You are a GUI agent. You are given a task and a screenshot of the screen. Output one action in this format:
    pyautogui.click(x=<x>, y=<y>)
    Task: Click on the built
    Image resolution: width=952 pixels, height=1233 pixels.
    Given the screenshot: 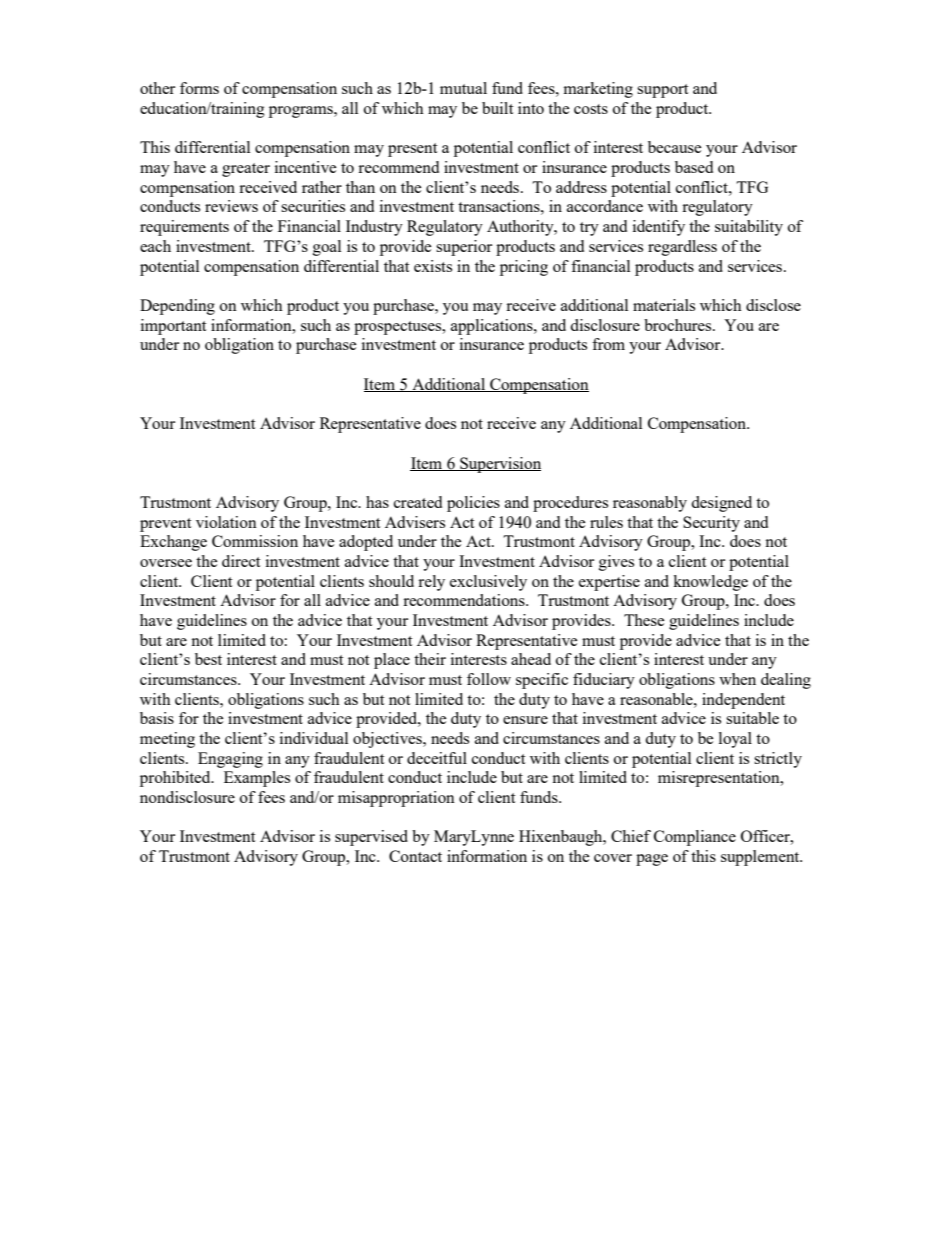 What is the action you would take?
    pyautogui.click(x=497, y=108)
